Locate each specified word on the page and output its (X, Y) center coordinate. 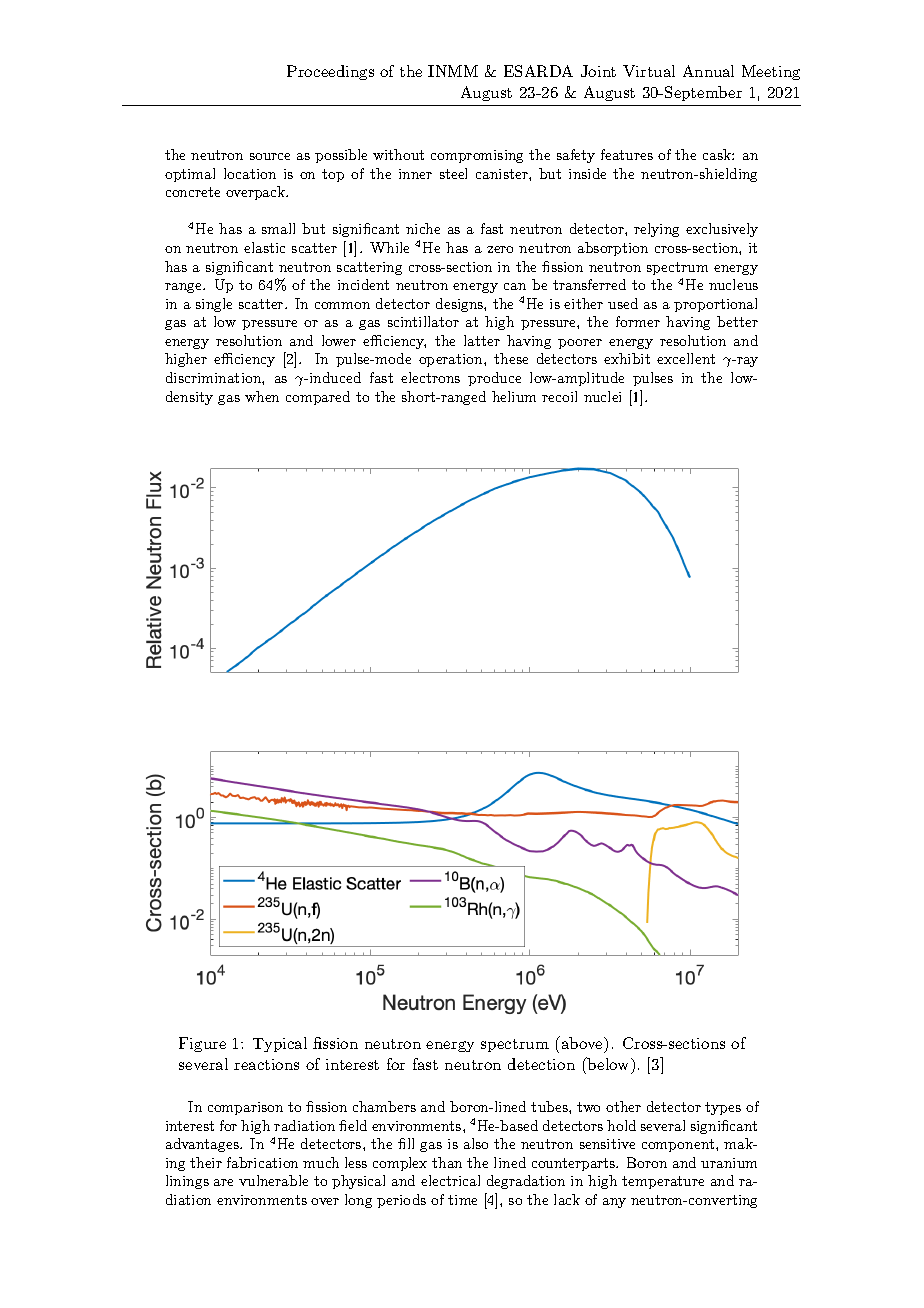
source (270, 156)
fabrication (262, 1162)
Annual (708, 71)
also (476, 1143)
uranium (729, 1163)
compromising (477, 156)
